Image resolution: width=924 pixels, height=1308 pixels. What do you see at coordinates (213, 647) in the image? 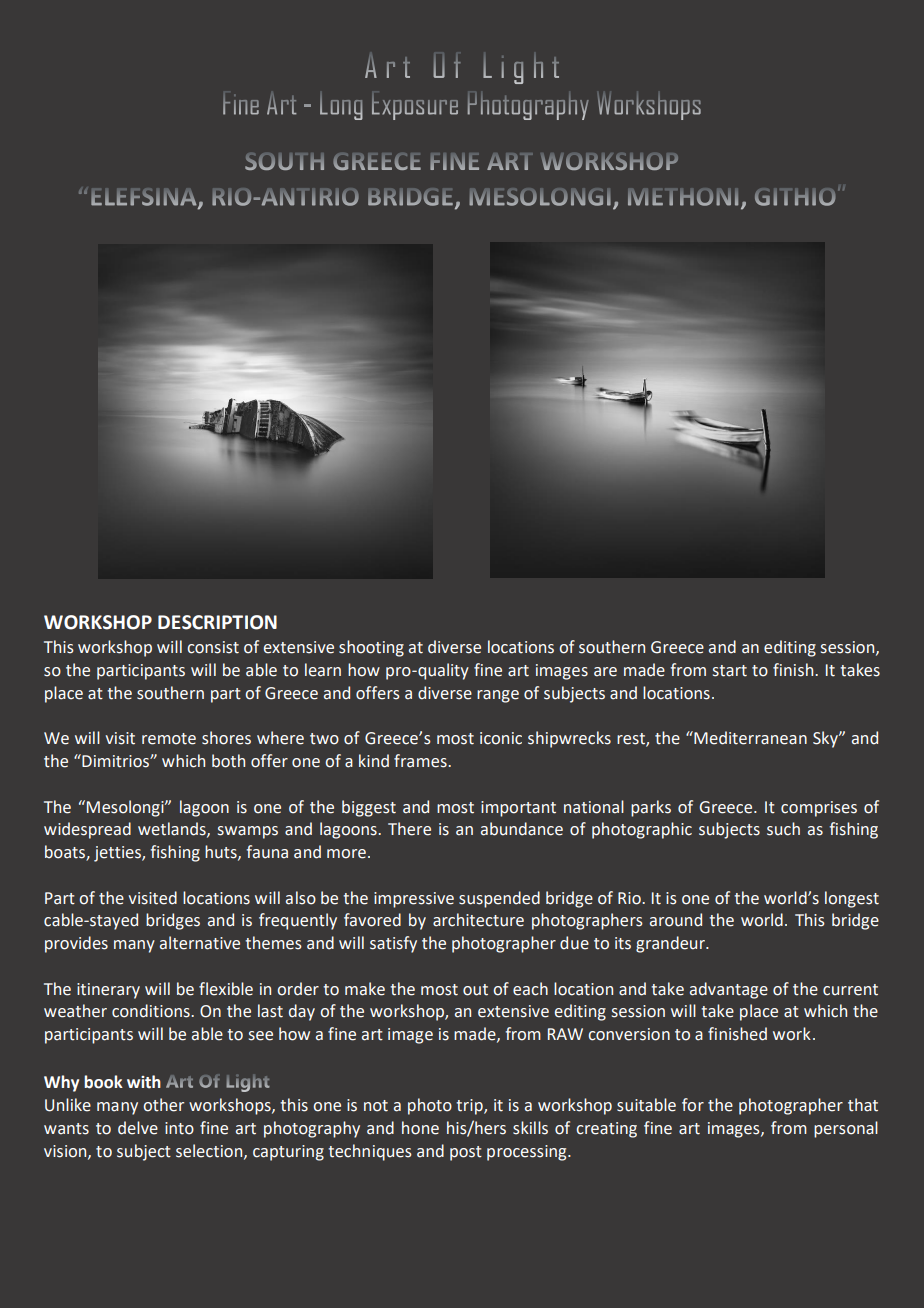
I see `consist` at bounding box center [213, 647].
